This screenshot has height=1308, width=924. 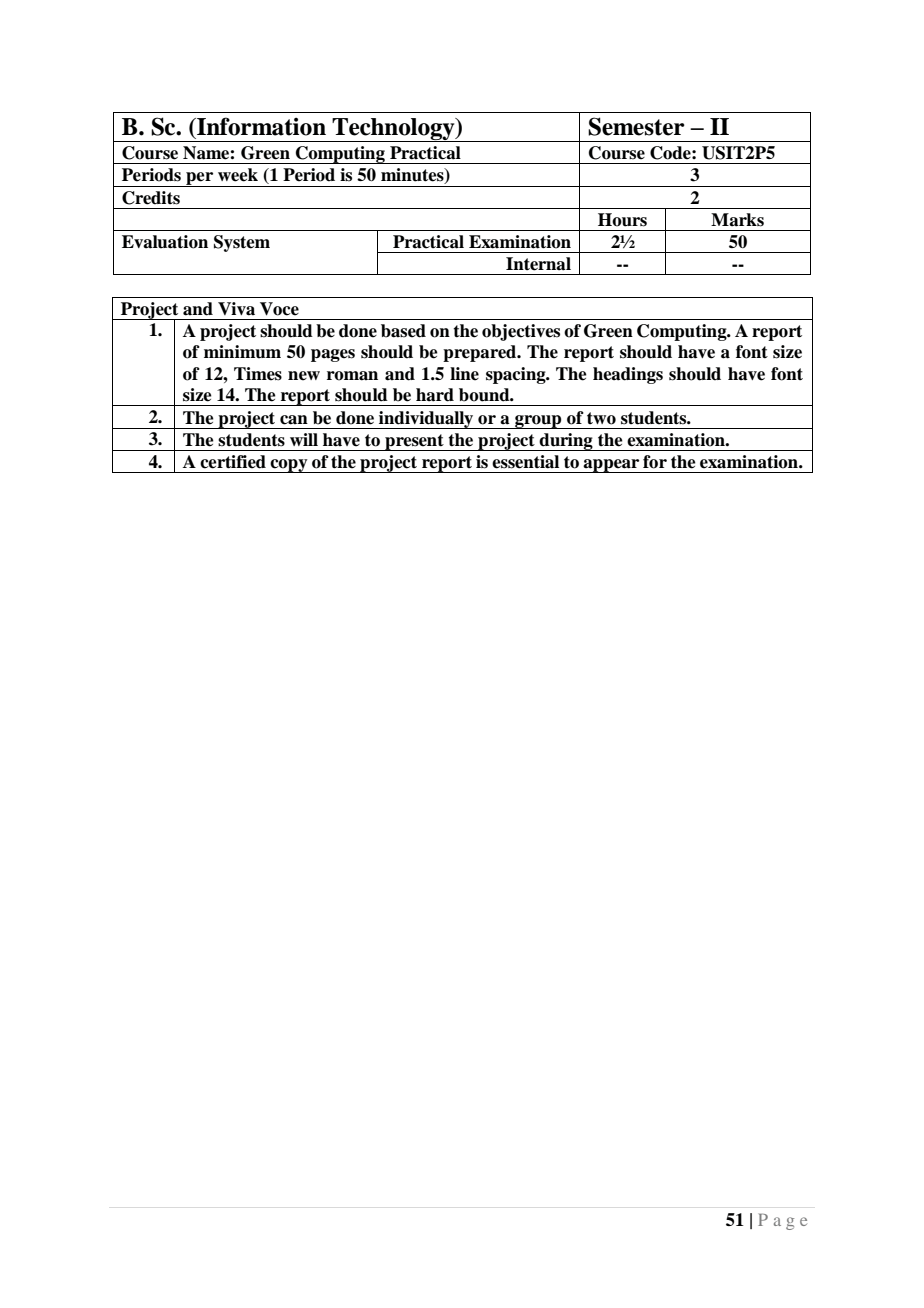 I want to click on Information, so click(x=260, y=126).
